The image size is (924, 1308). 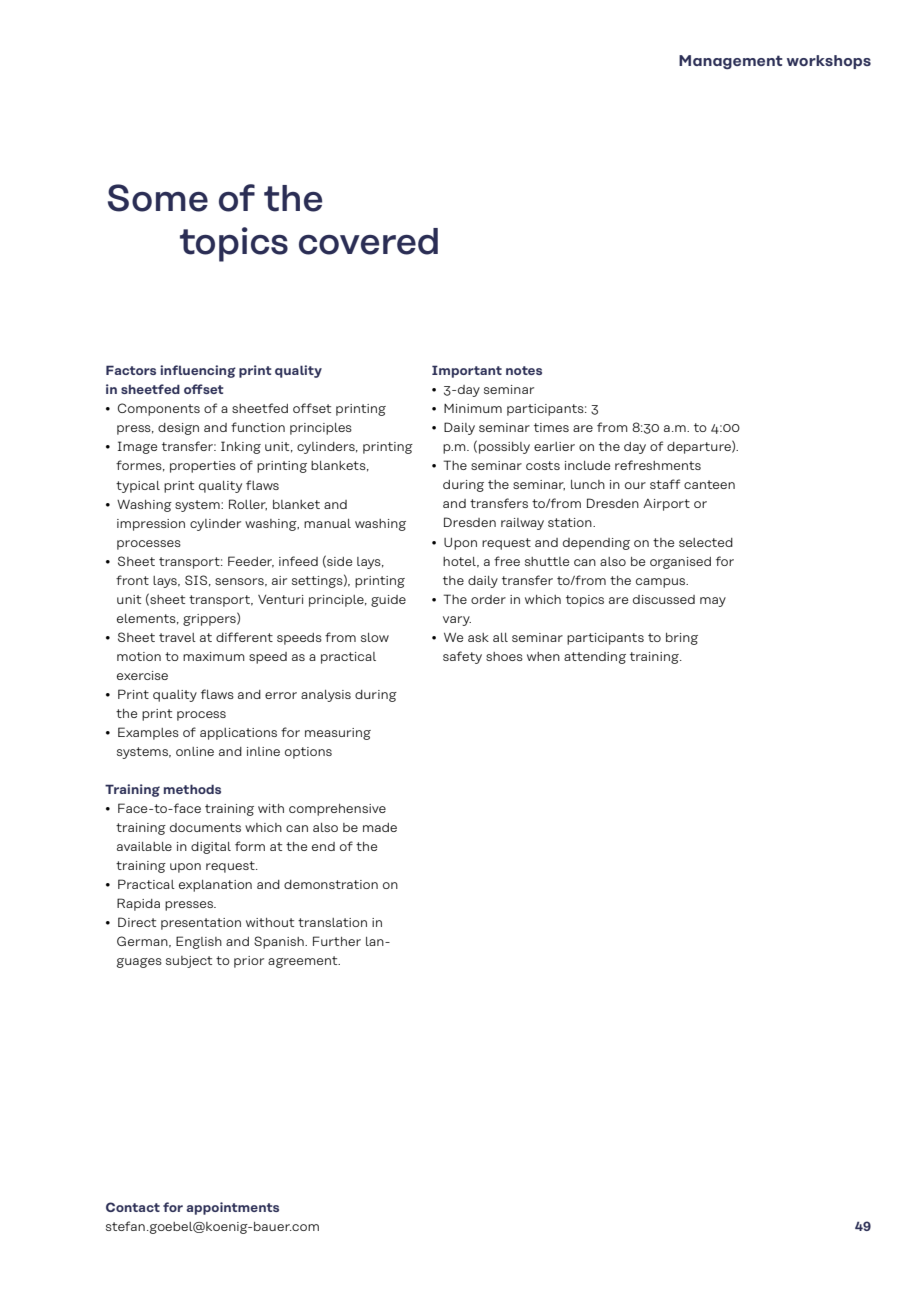 I want to click on made, so click(x=380, y=827).
